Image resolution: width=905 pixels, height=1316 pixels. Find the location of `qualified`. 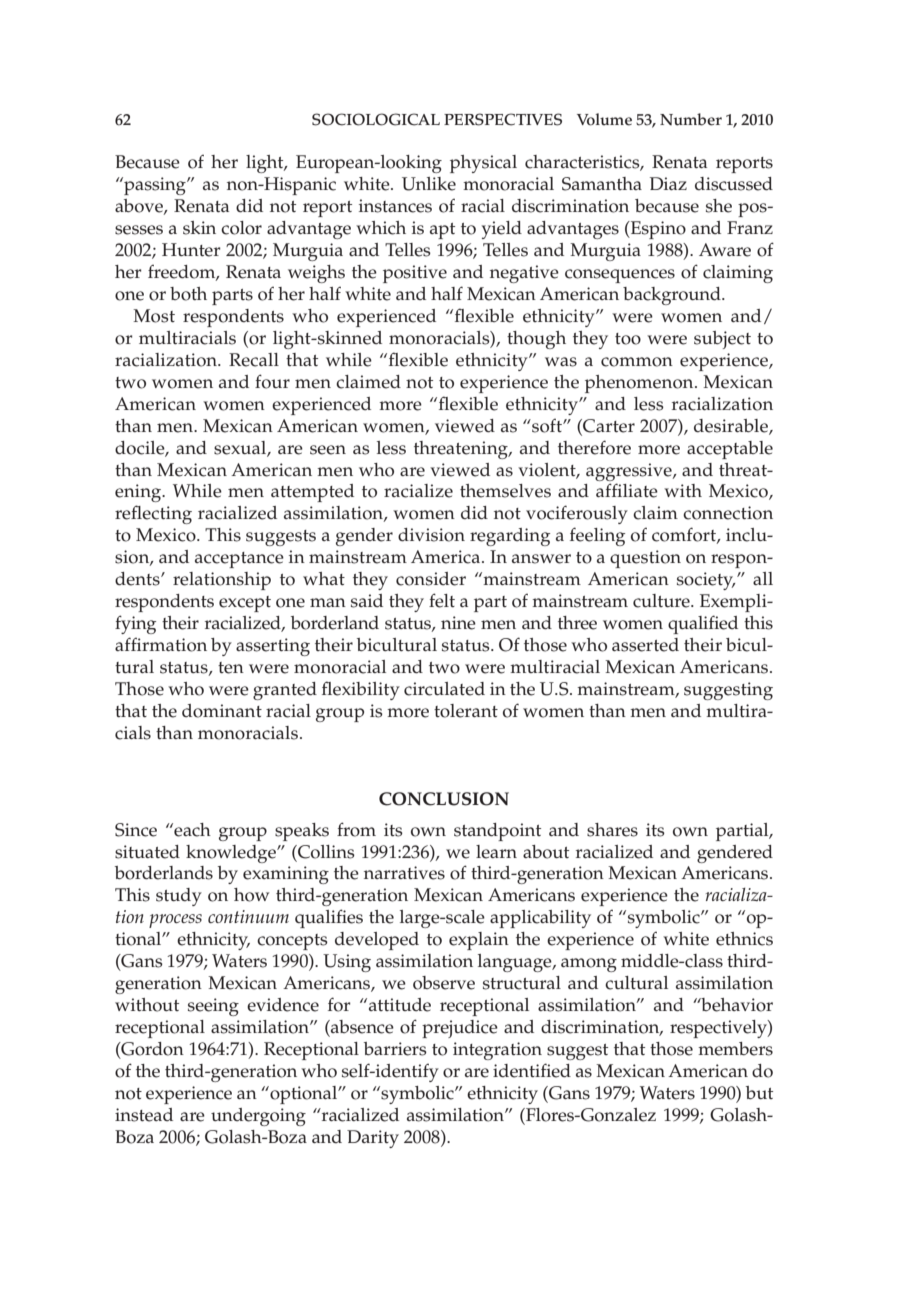

qualified is located at coordinates (703, 624).
